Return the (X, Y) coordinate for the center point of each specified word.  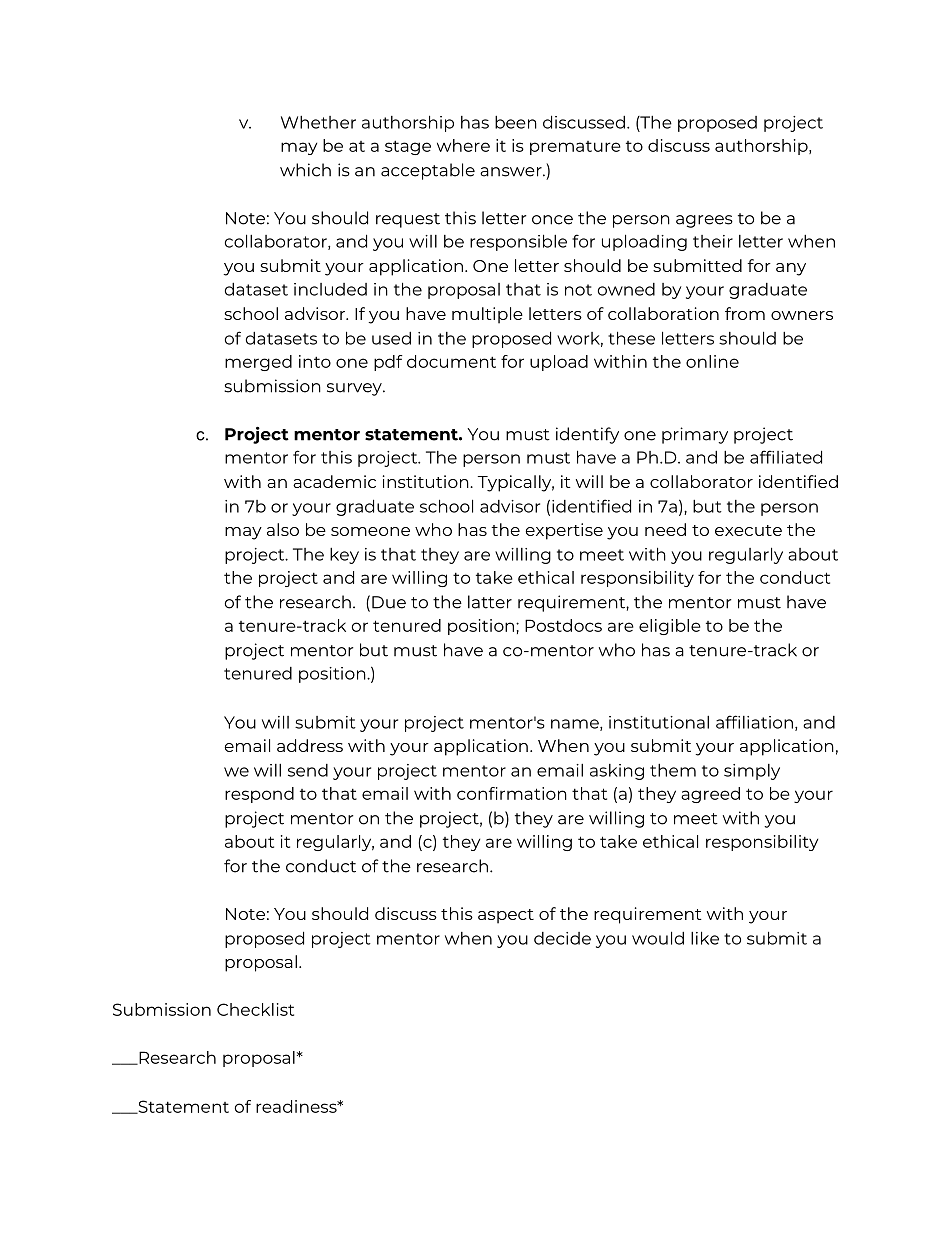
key (344, 556)
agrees (704, 221)
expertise (564, 531)
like (705, 938)
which (305, 170)
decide (562, 938)
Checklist (255, 1009)
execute (748, 530)
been (516, 122)
